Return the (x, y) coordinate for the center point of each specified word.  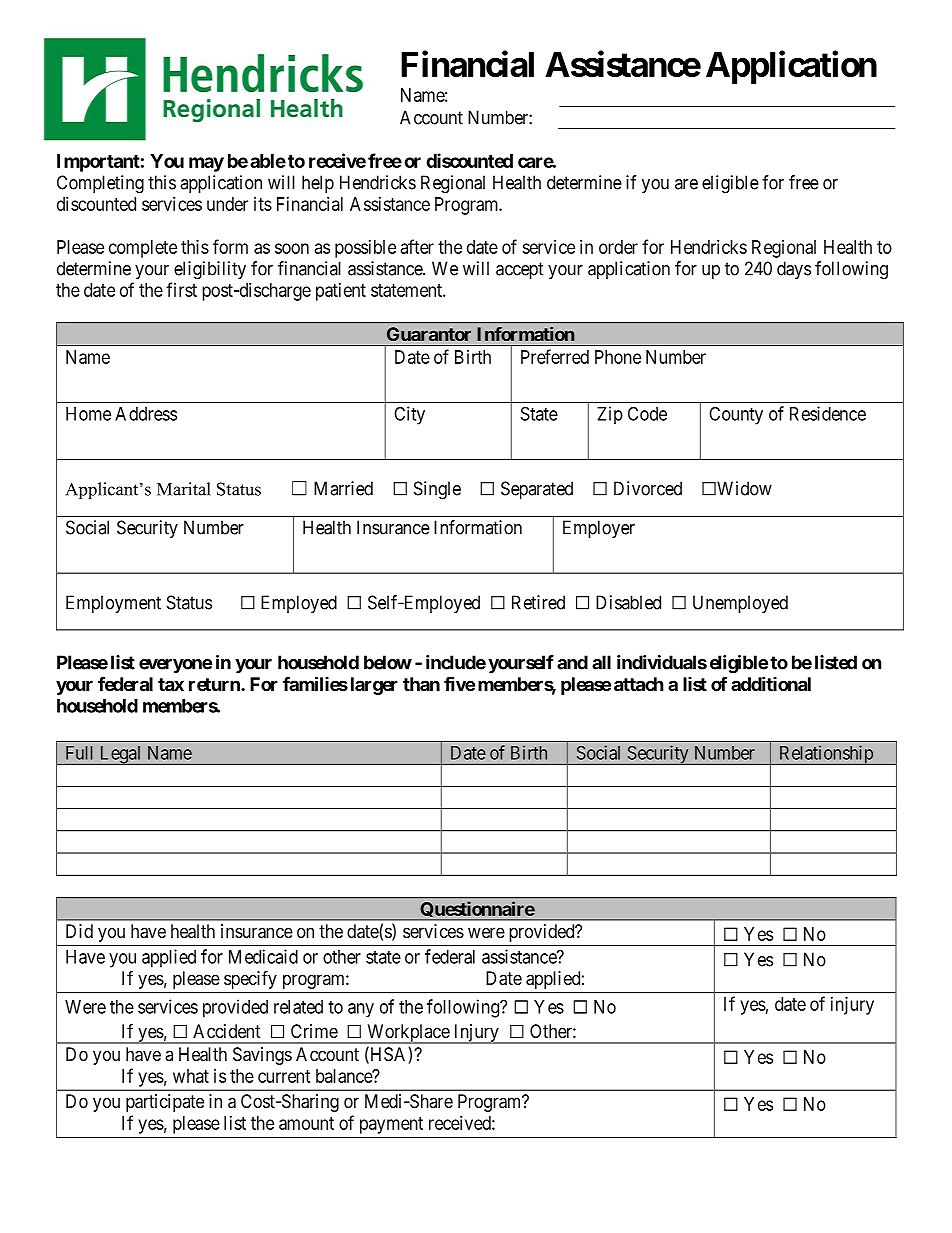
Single (437, 490)
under (227, 204)
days (794, 270)
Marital (184, 489)
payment (391, 1125)
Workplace (408, 1034)
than (421, 684)
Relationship (826, 755)
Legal (120, 755)
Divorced (648, 488)
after (417, 246)
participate (165, 1103)
